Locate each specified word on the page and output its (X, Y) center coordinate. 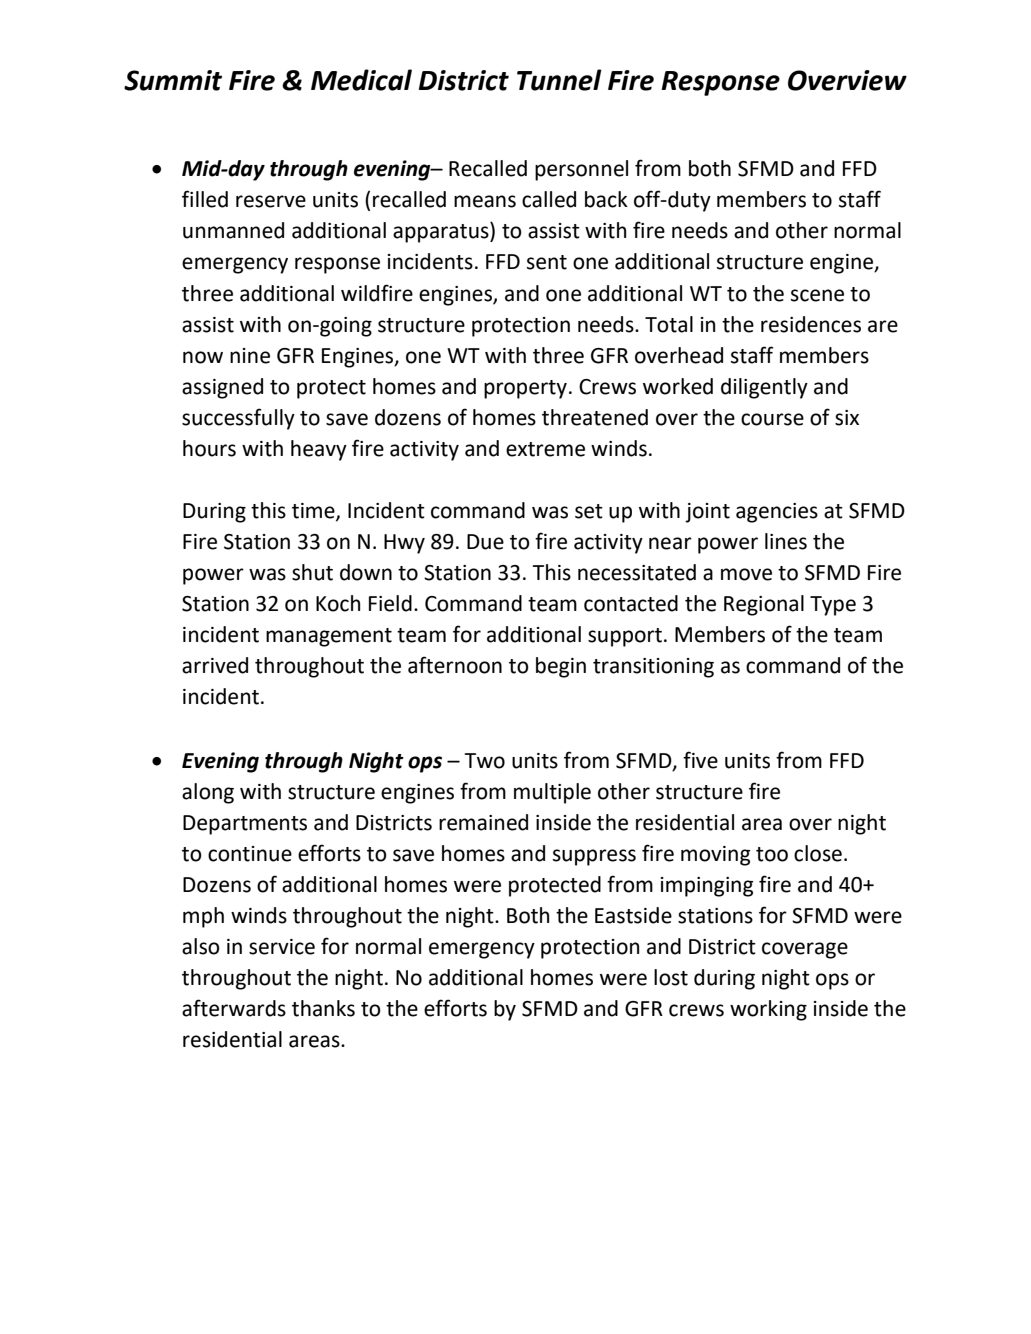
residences (811, 324)
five (700, 760)
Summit (173, 80)
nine (250, 356)
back (606, 199)
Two (485, 761)
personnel (581, 170)
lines (786, 541)
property (525, 389)
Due (485, 542)
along (208, 793)
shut (312, 572)
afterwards (234, 1008)
